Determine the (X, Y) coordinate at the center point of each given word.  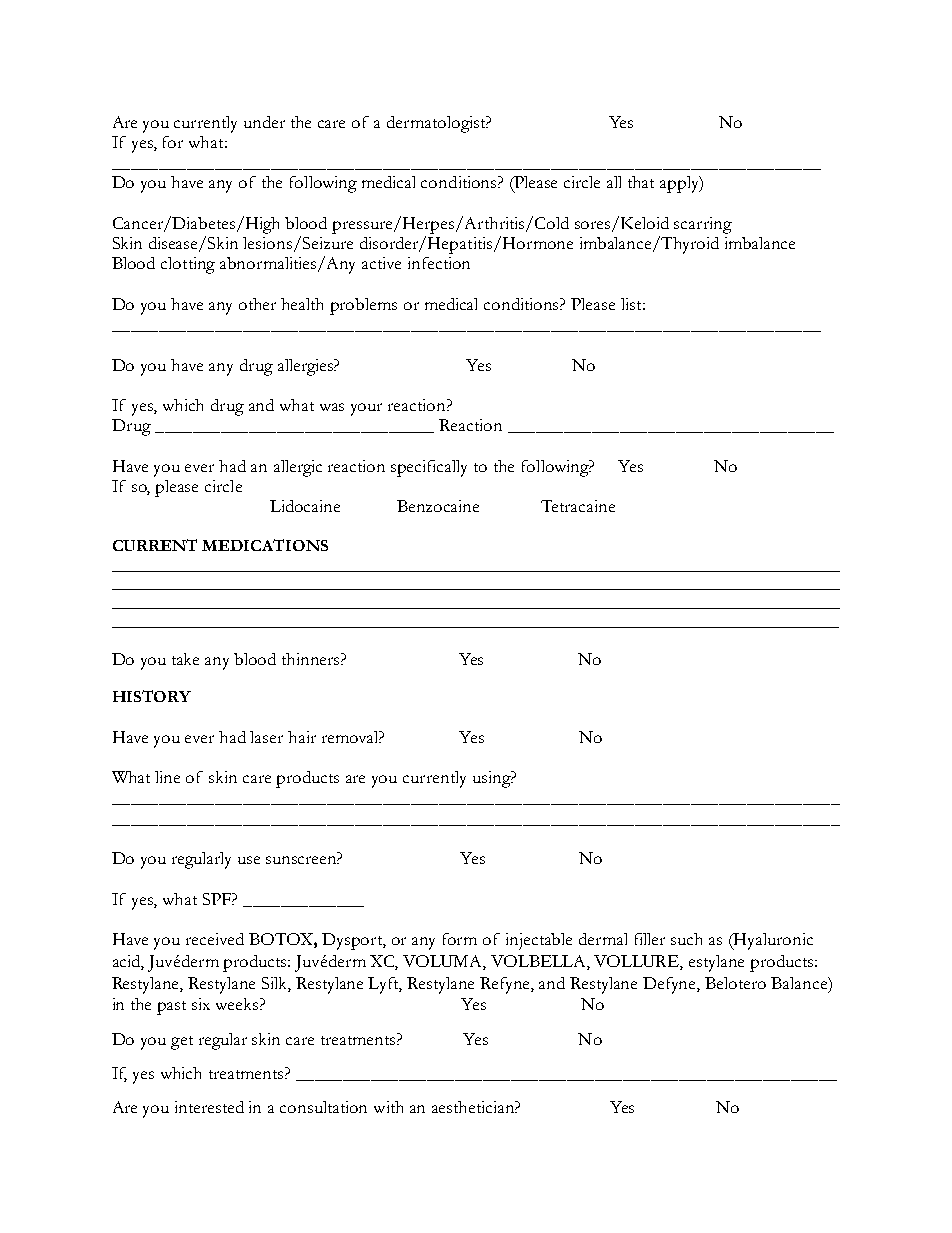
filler (650, 939)
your (366, 409)
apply (680, 184)
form (460, 939)
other (257, 304)
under (264, 122)
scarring (703, 225)
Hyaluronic (772, 941)
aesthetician (475, 1107)
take (185, 659)
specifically (429, 468)
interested (209, 1107)
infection (439, 263)
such (686, 939)
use (249, 860)
